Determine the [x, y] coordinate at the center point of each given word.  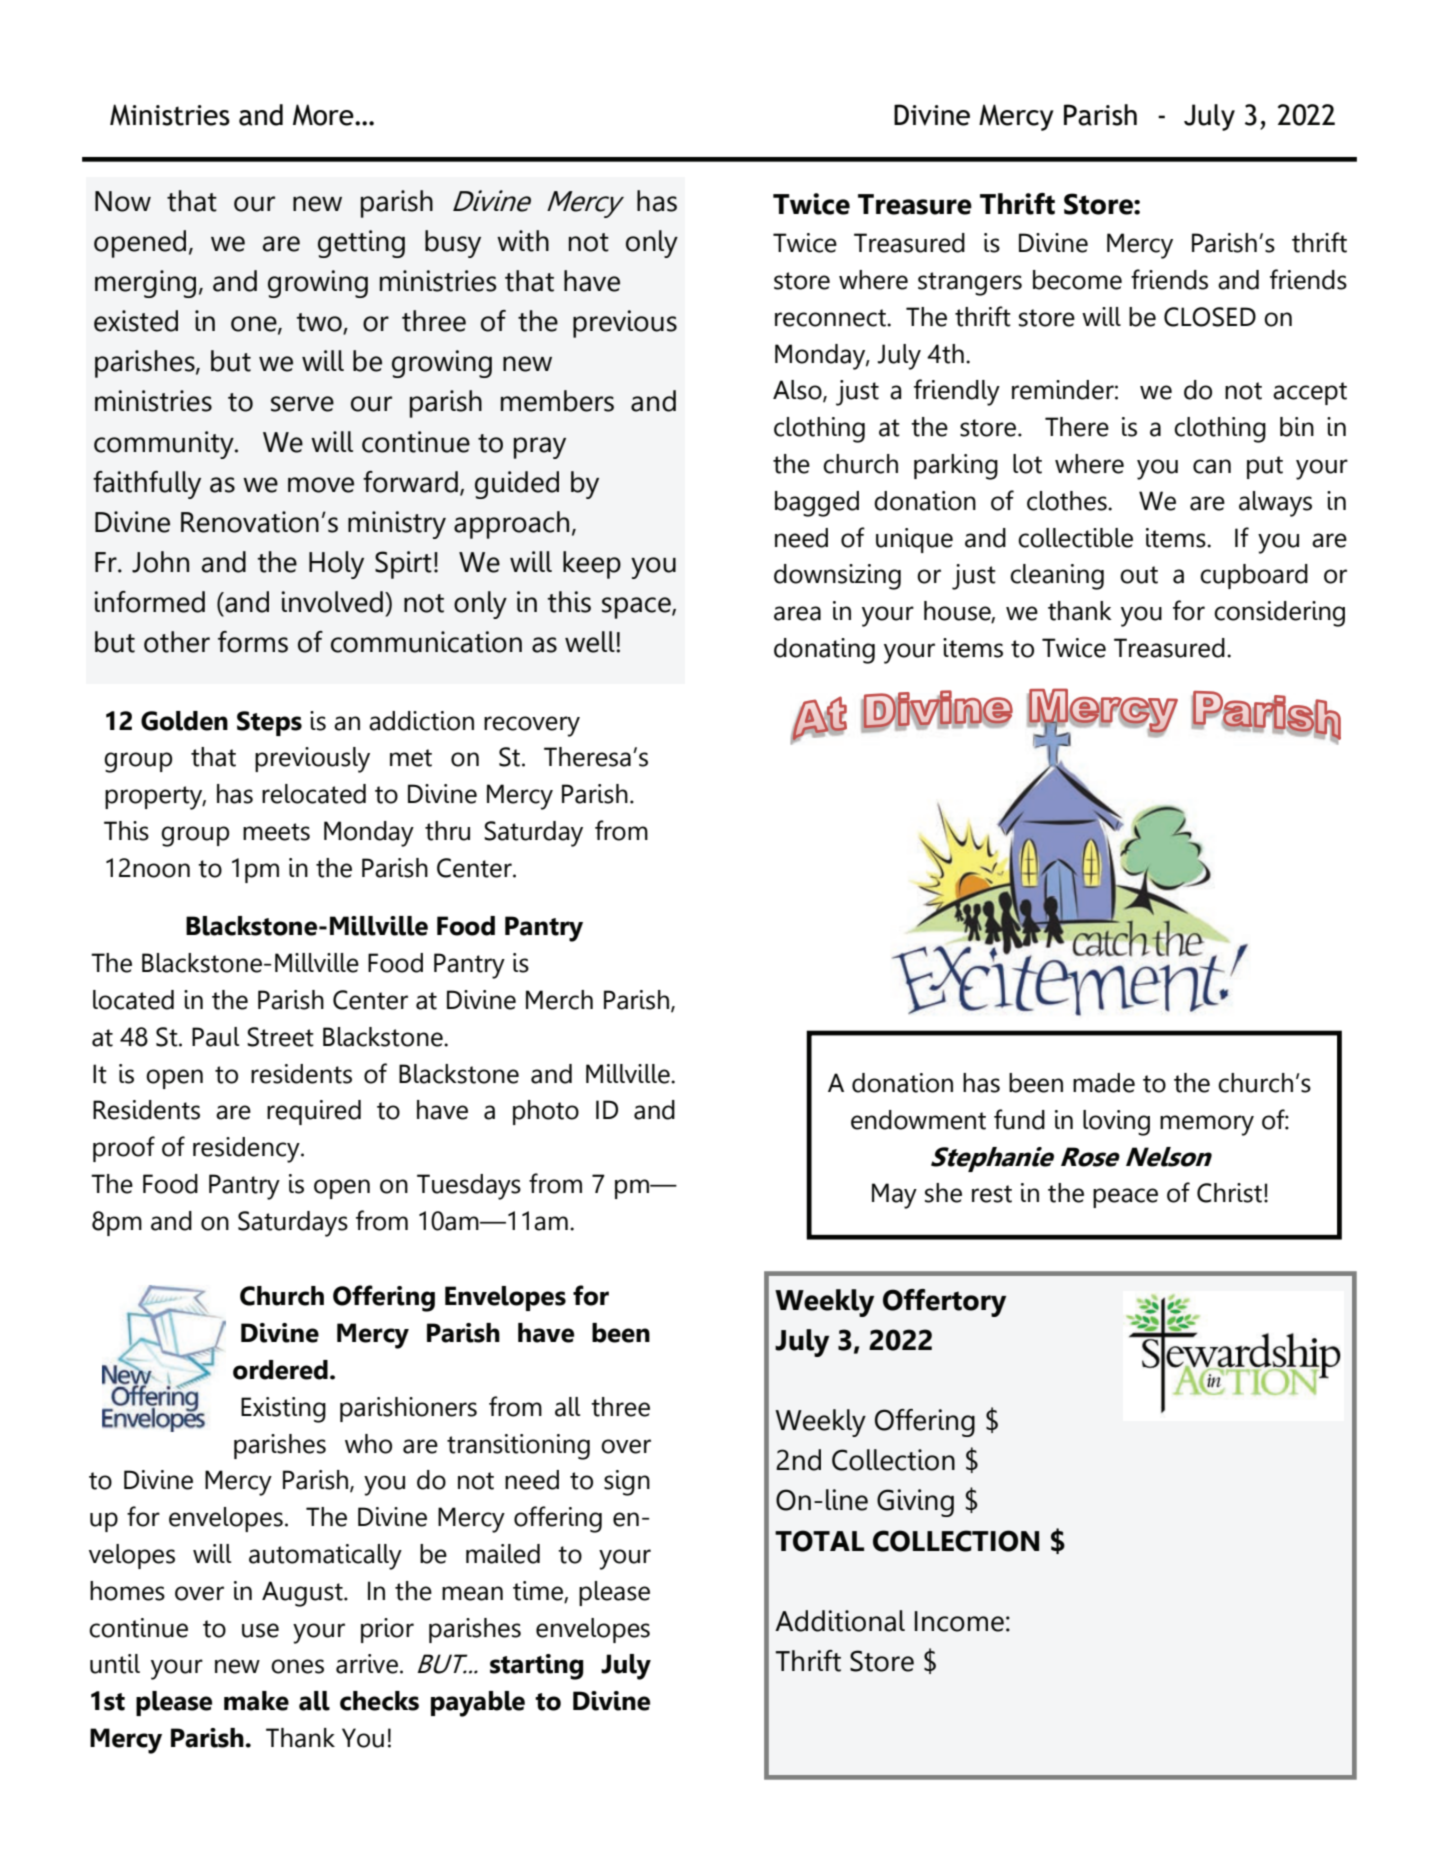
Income [959, 1621]
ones [297, 1666]
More [324, 115]
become [1077, 280]
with [523, 241]
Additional [840, 1621]
